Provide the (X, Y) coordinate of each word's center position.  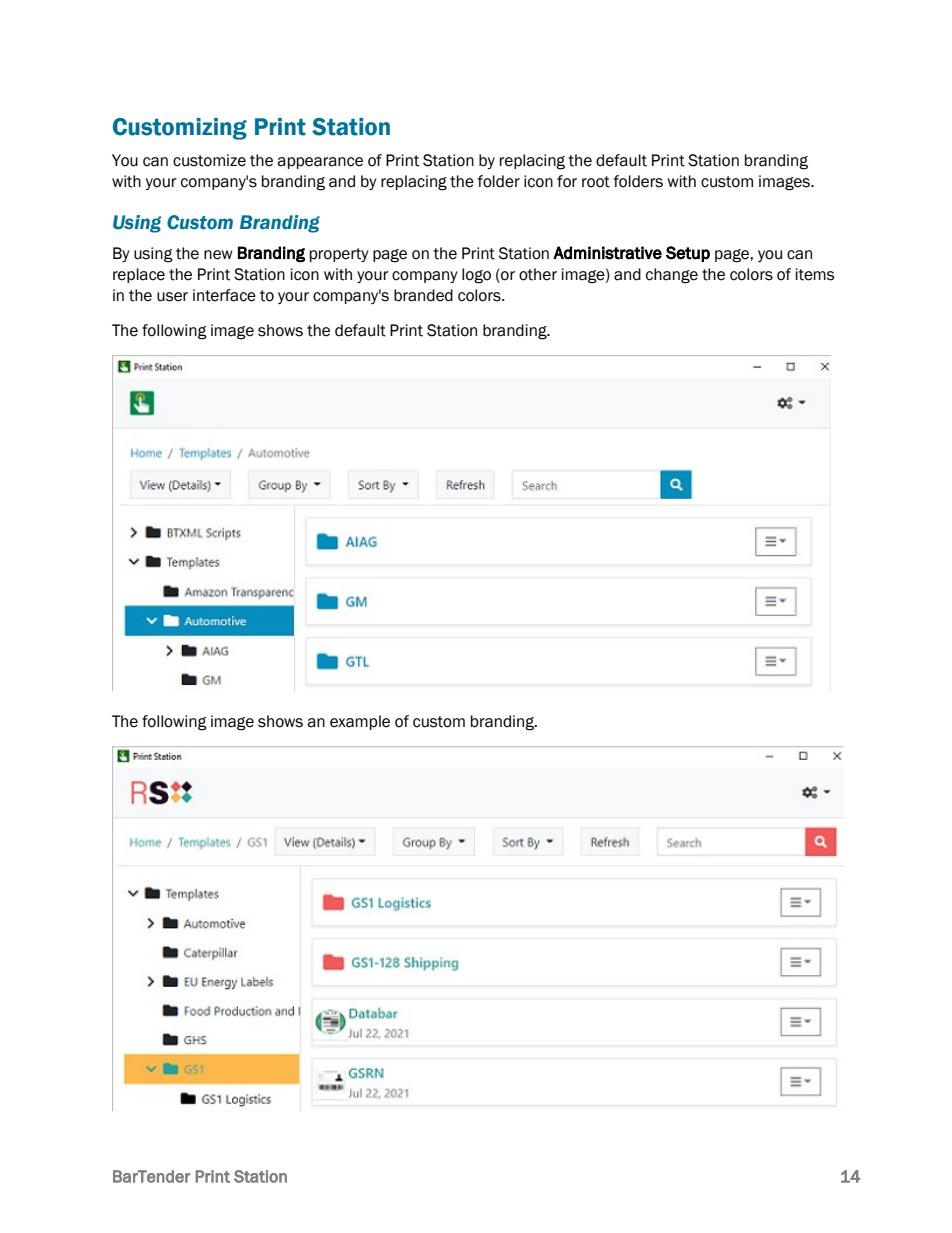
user (172, 297)
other (538, 274)
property (339, 255)
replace (139, 275)
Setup (688, 254)
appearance (320, 163)
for (567, 181)
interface (224, 295)
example (360, 722)
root (596, 182)
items (815, 274)
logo (476, 276)
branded (423, 295)
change (672, 276)
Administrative (607, 253)
